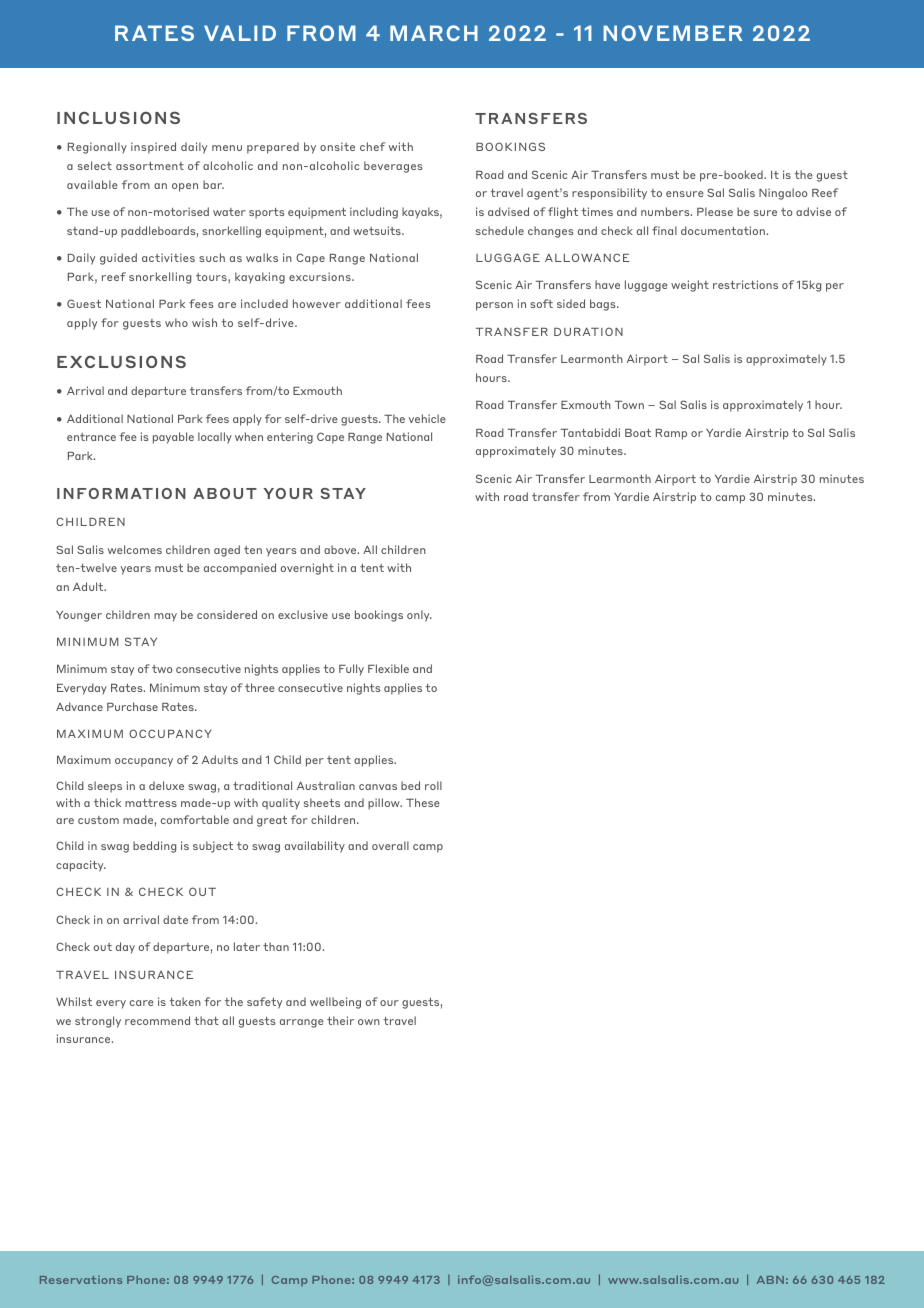 This screenshot has height=1308, width=924. I want to click on recommend, so click(157, 1020).
